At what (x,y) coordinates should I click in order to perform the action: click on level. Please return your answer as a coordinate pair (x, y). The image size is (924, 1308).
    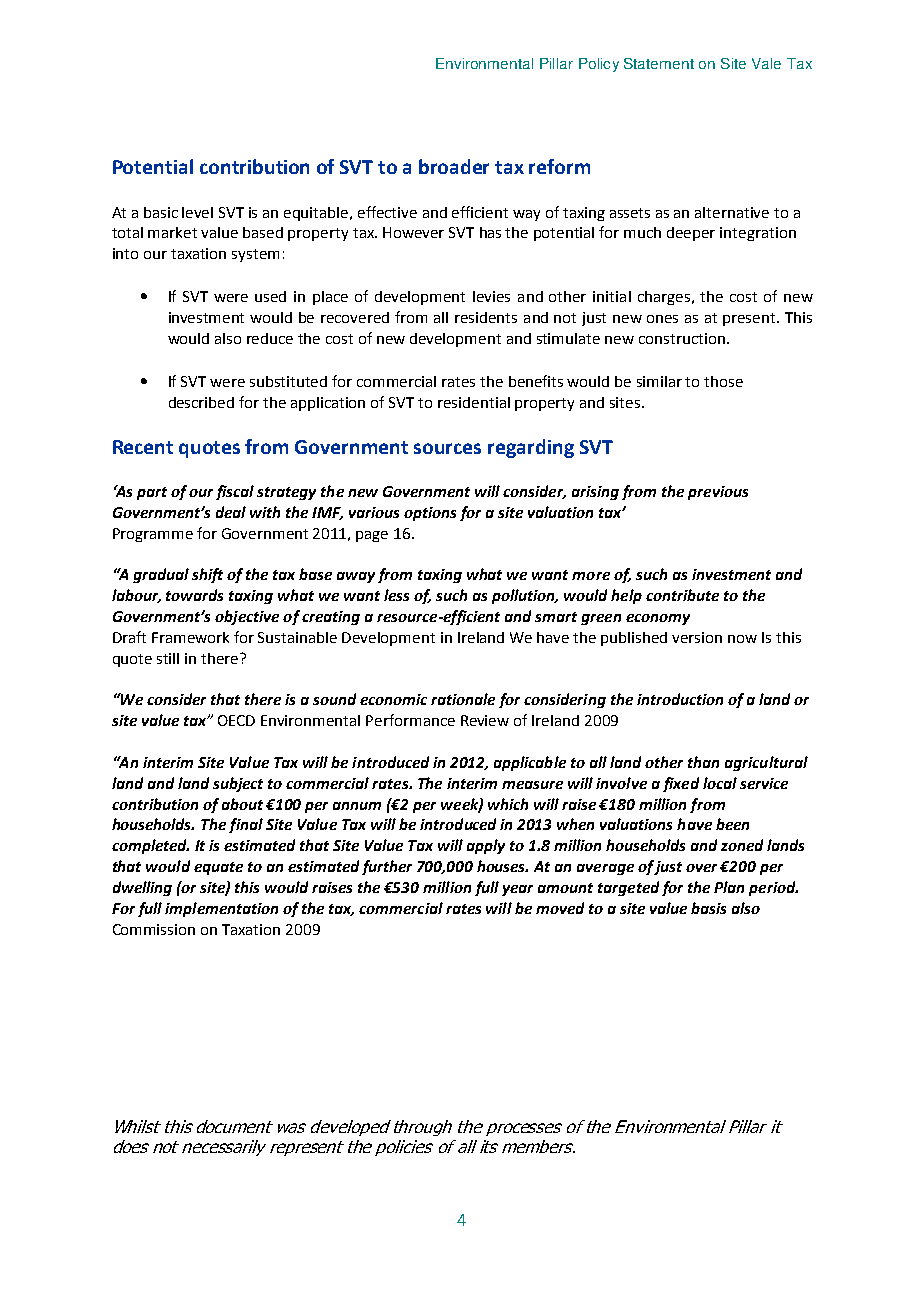
    Looking at the image, I should click on (197, 212).
